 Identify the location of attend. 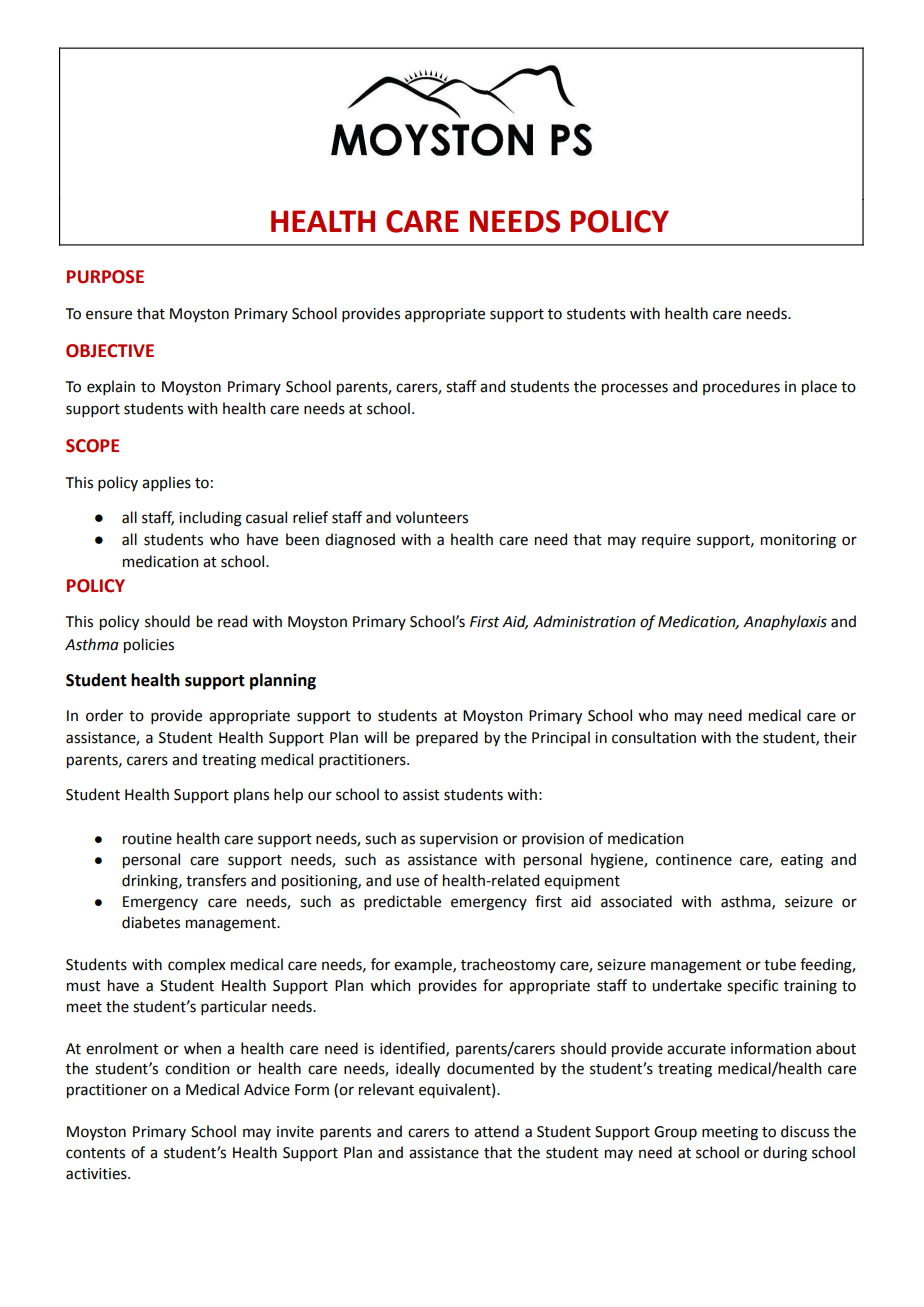
(496, 1131).
